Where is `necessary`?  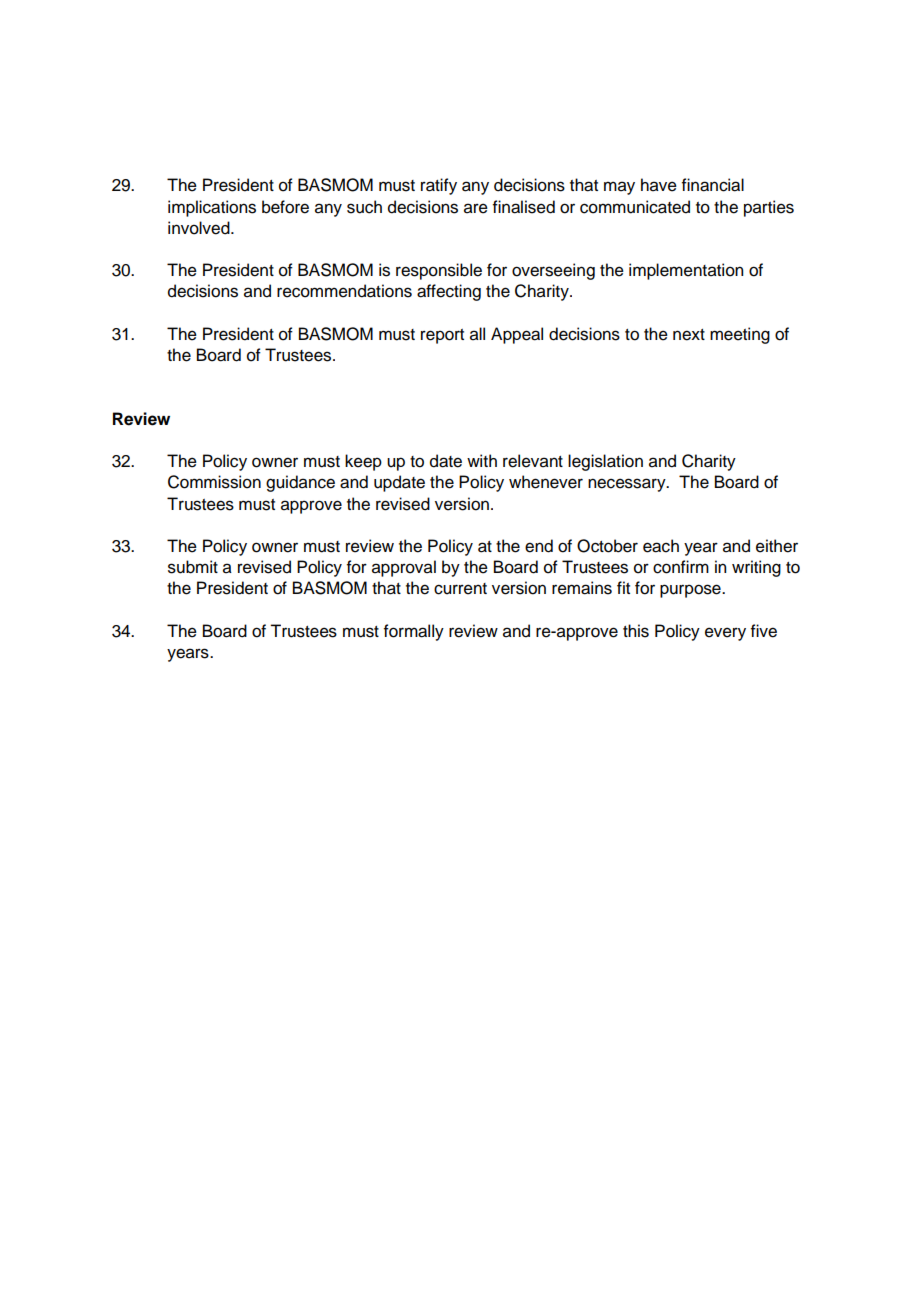
necessary is located at coordinates (628, 485).
